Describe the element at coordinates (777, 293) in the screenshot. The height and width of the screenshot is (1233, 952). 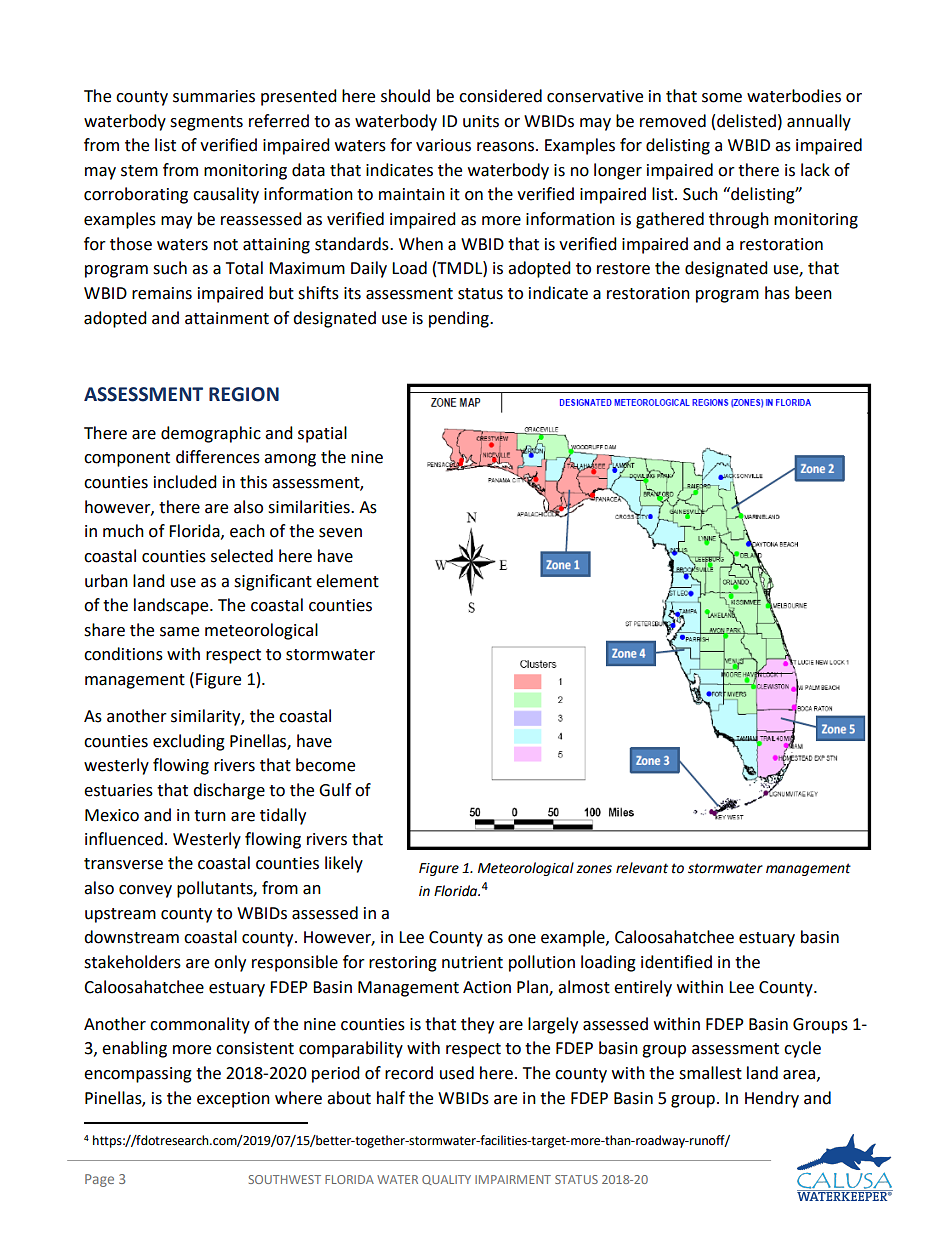
I see `has` at that location.
